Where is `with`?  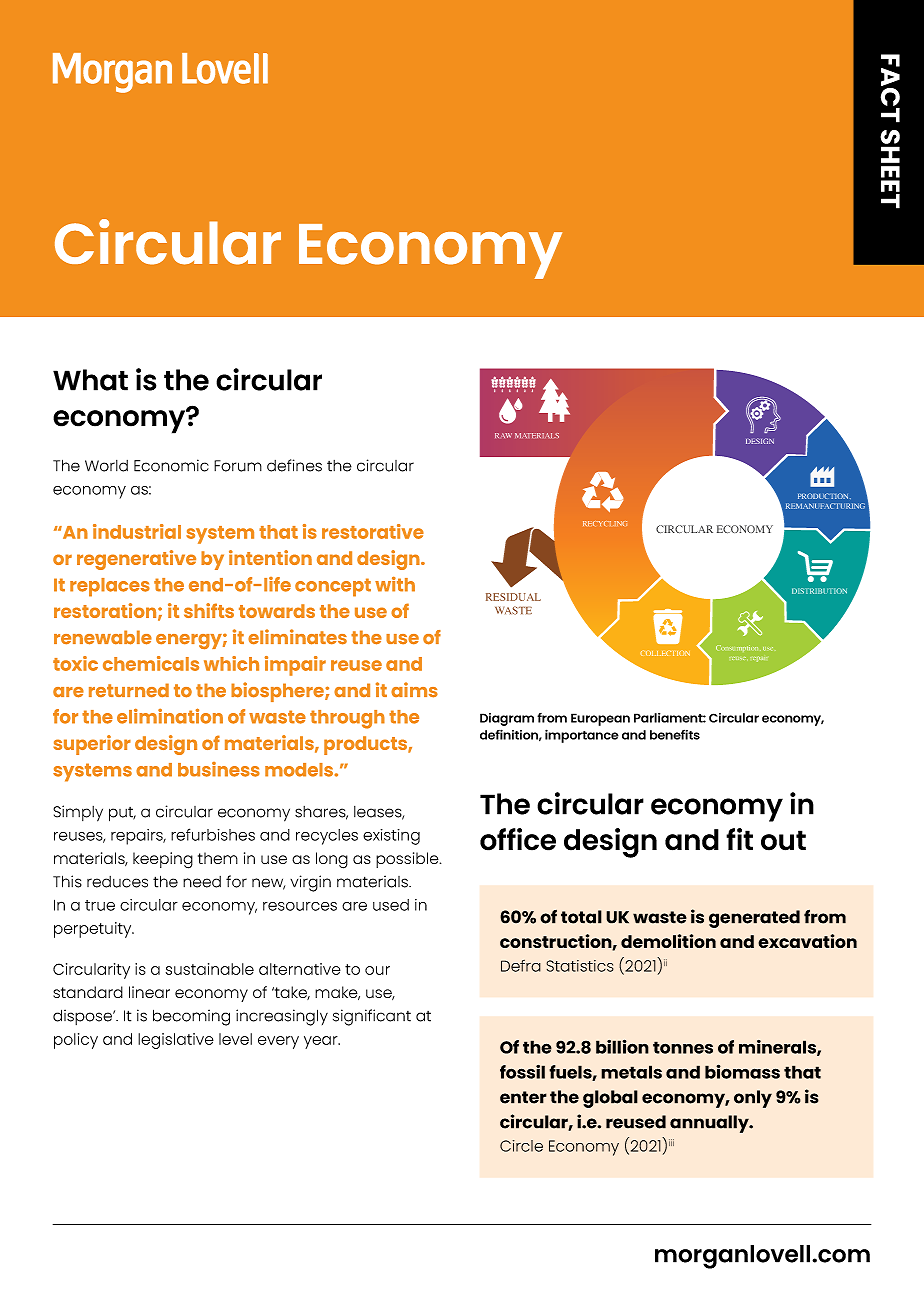
with is located at coordinates (395, 584).
